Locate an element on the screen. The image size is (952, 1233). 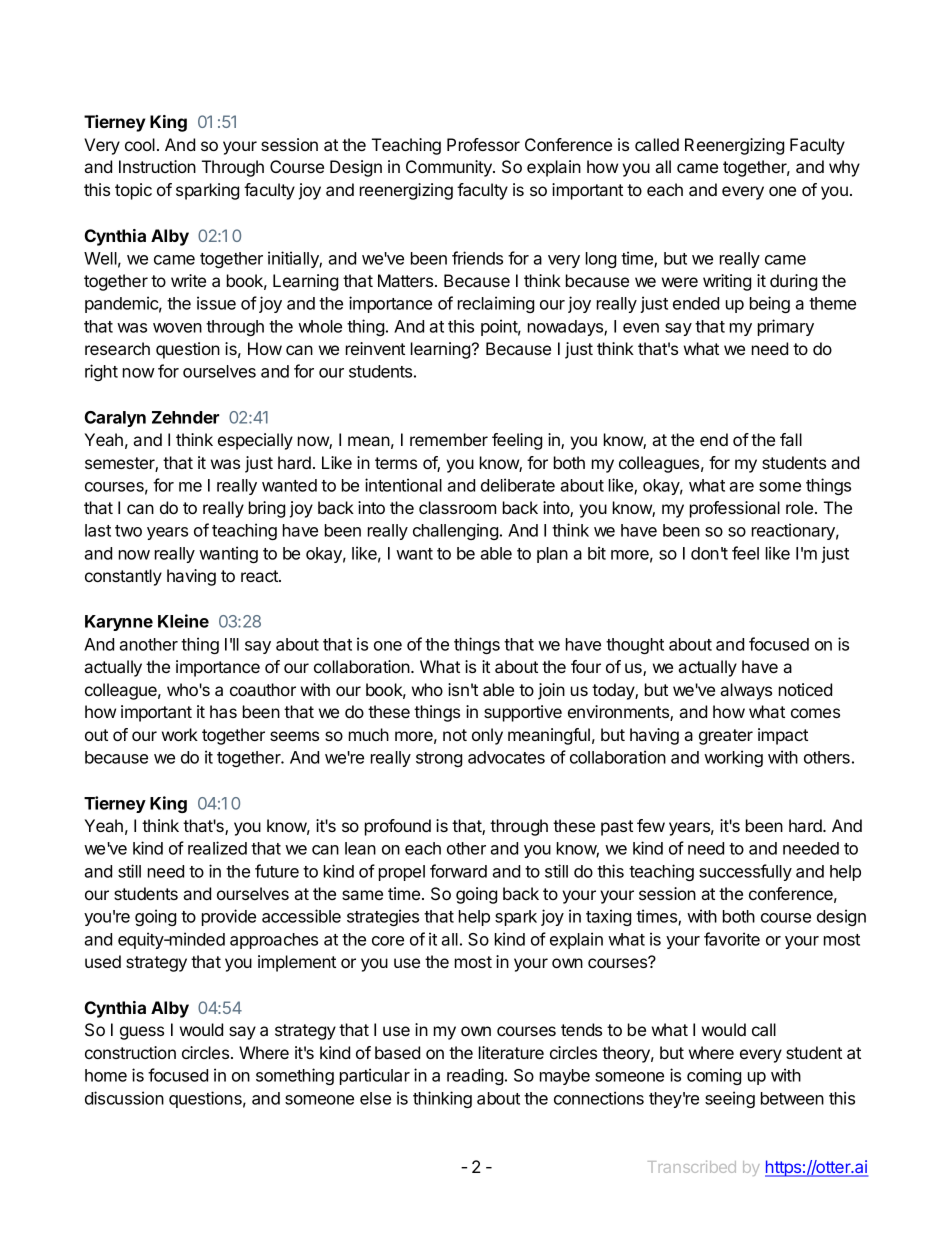
seeing is located at coordinates (730, 1099).
